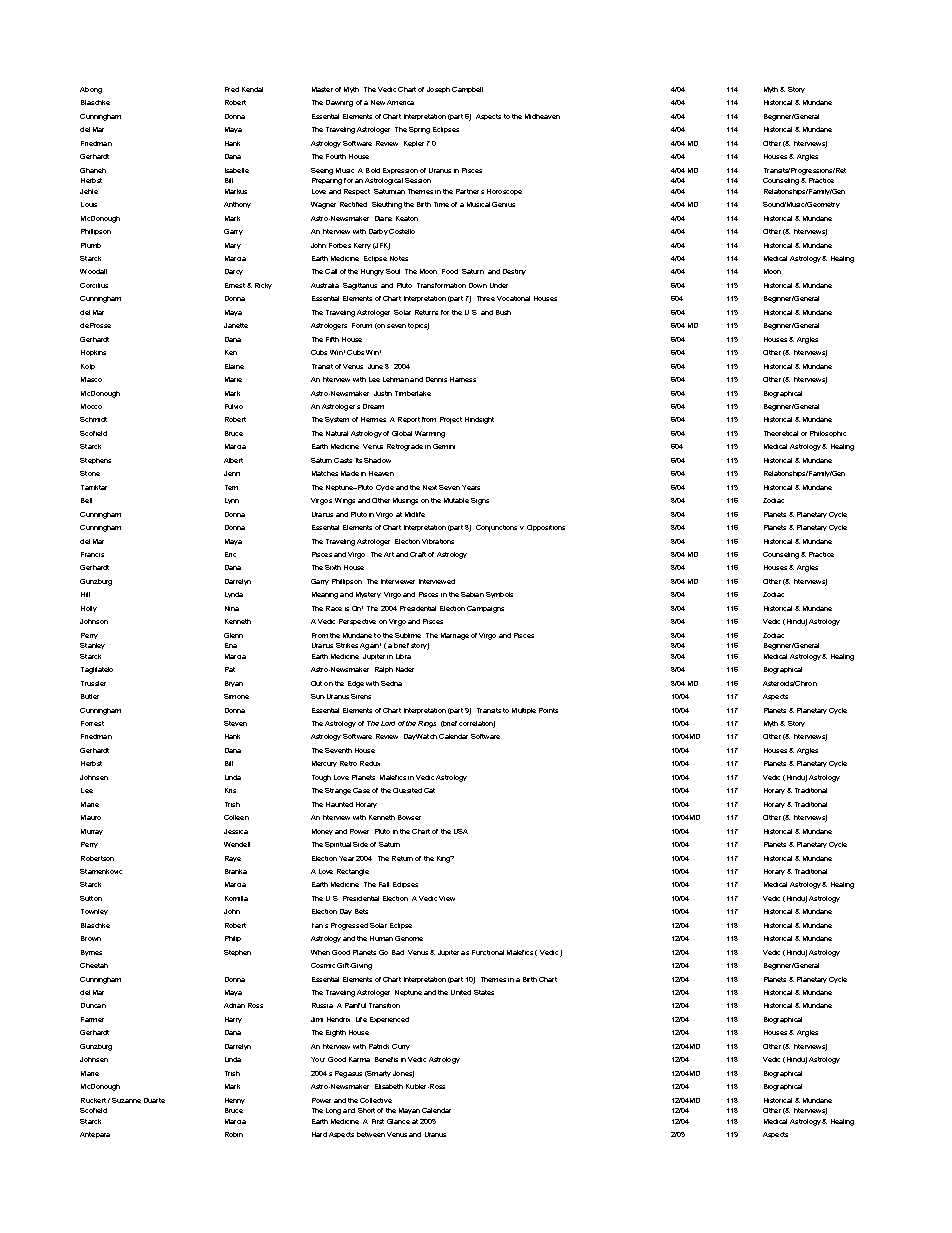 The image size is (952, 1233). I want to click on Fred, so click(232, 89).
